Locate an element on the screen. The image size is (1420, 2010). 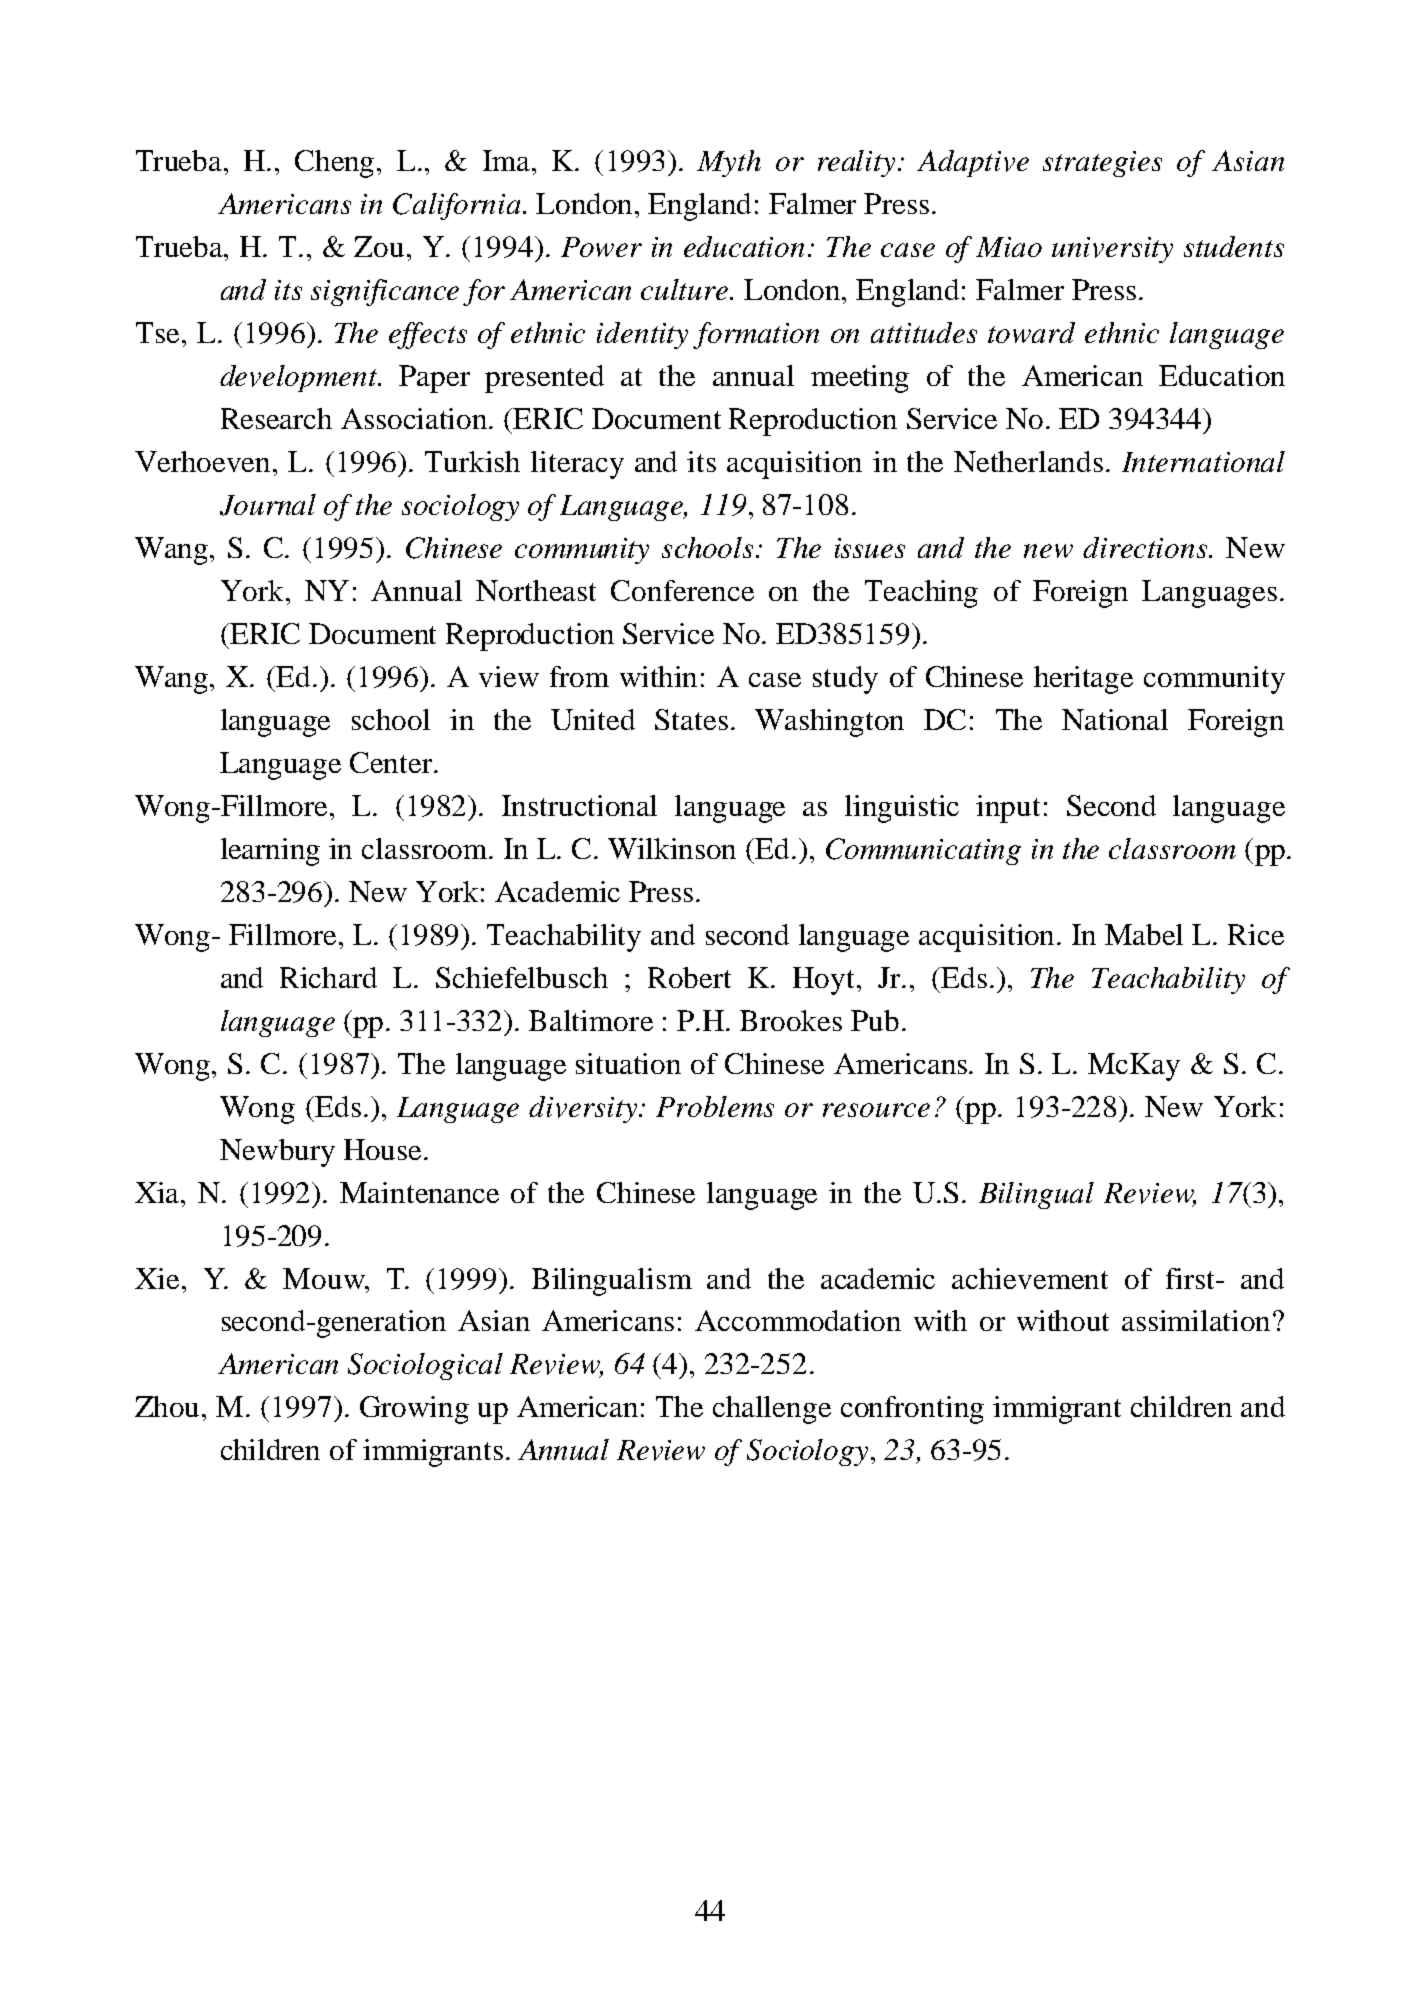
strategies is located at coordinates (1102, 164).
